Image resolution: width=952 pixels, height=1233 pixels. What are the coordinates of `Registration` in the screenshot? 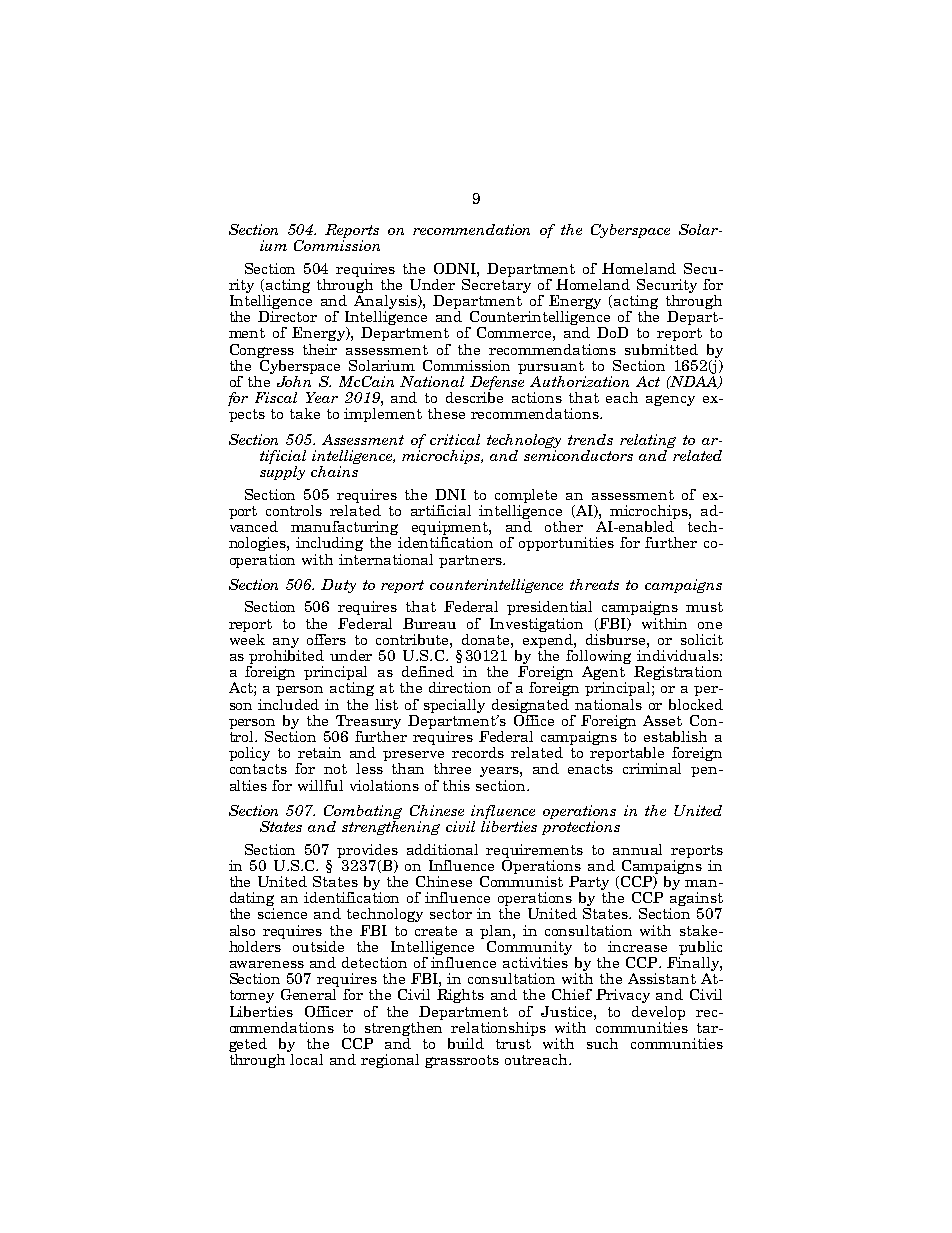 It's located at (678, 674).
